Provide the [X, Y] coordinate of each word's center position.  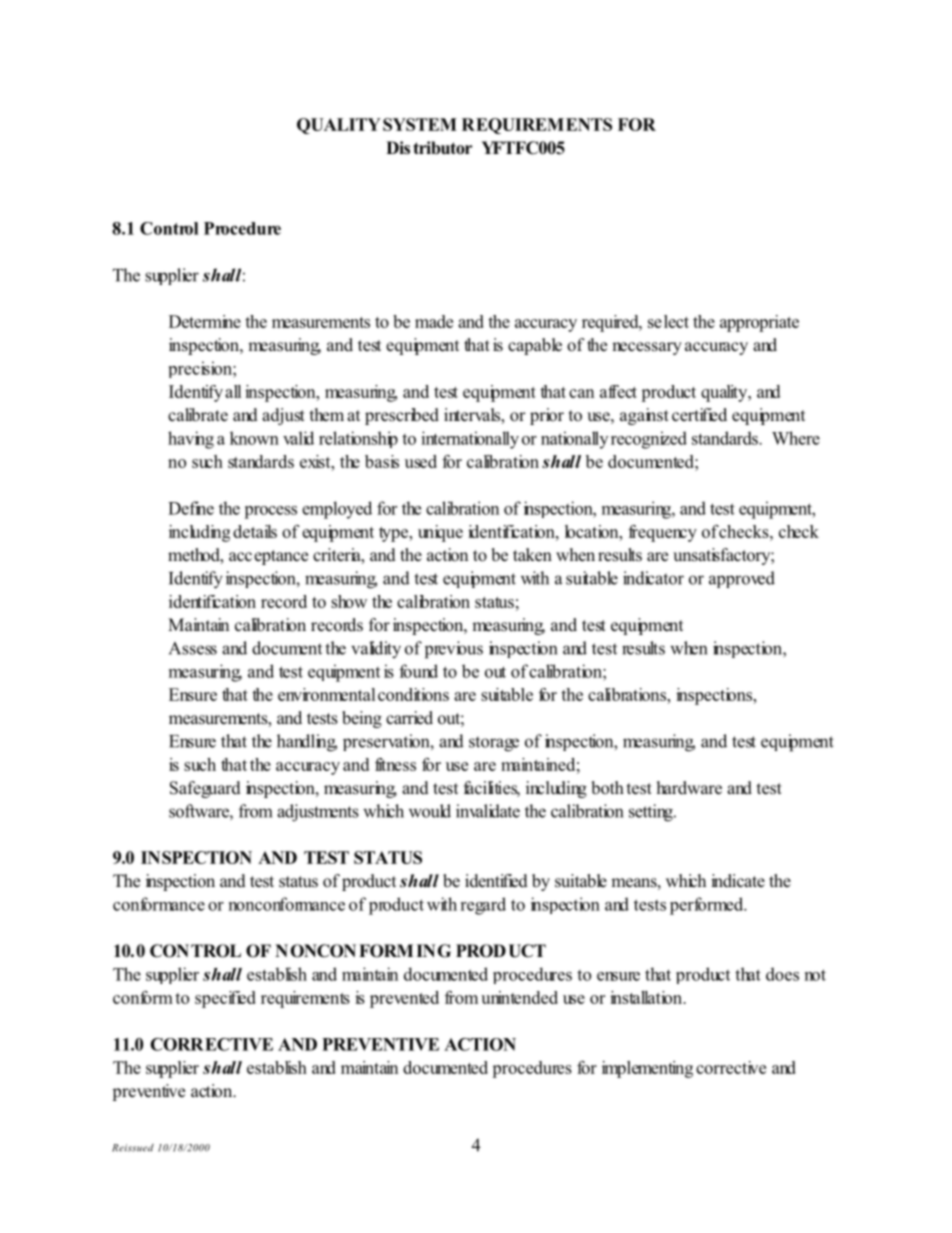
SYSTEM [420, 124]
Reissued [133, 1148]
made [434, 321]
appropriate [759, 323]
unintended [519, 997]
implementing [647, 1069]
